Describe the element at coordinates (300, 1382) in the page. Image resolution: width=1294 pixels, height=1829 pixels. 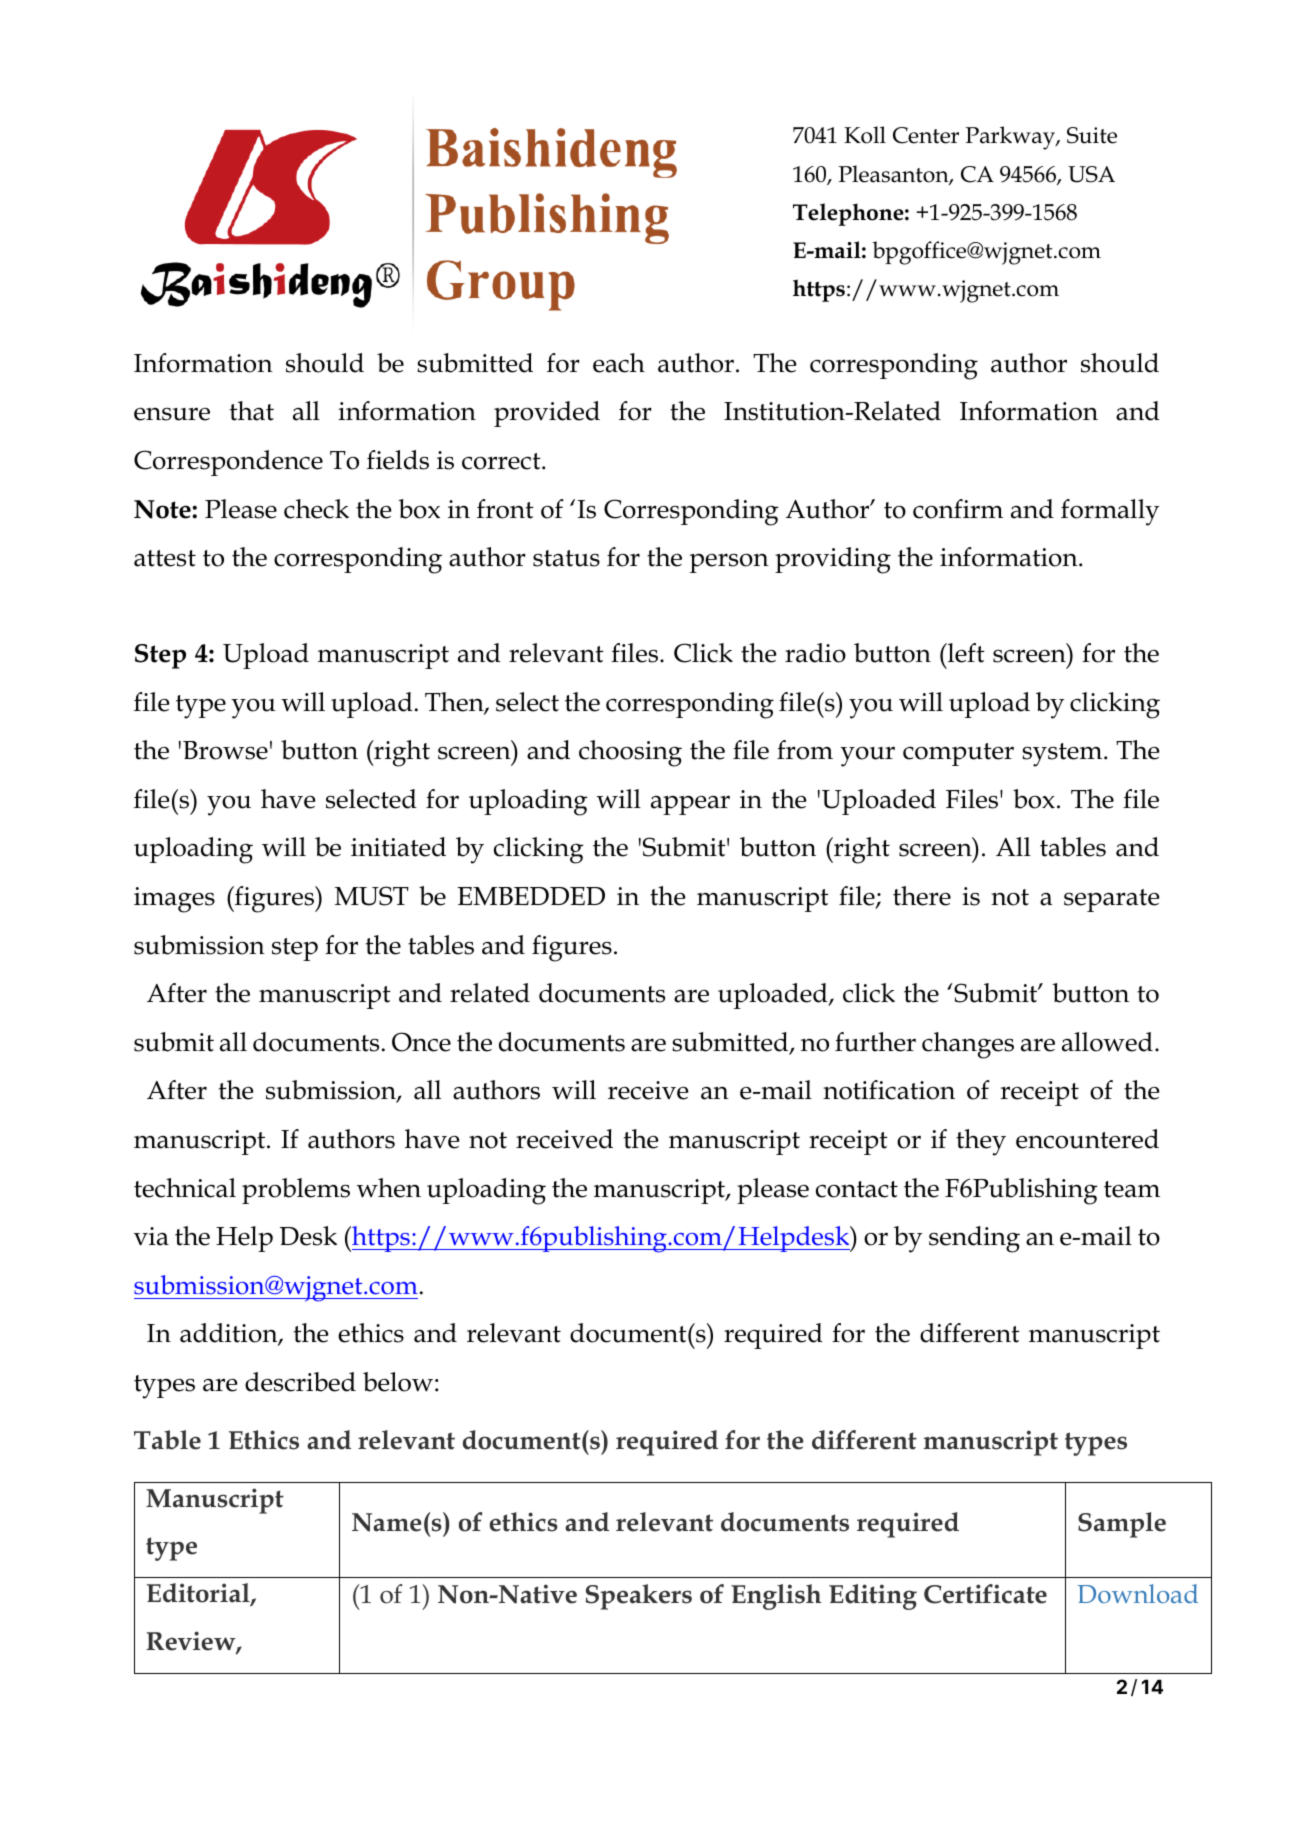
I see `described` at that location.
